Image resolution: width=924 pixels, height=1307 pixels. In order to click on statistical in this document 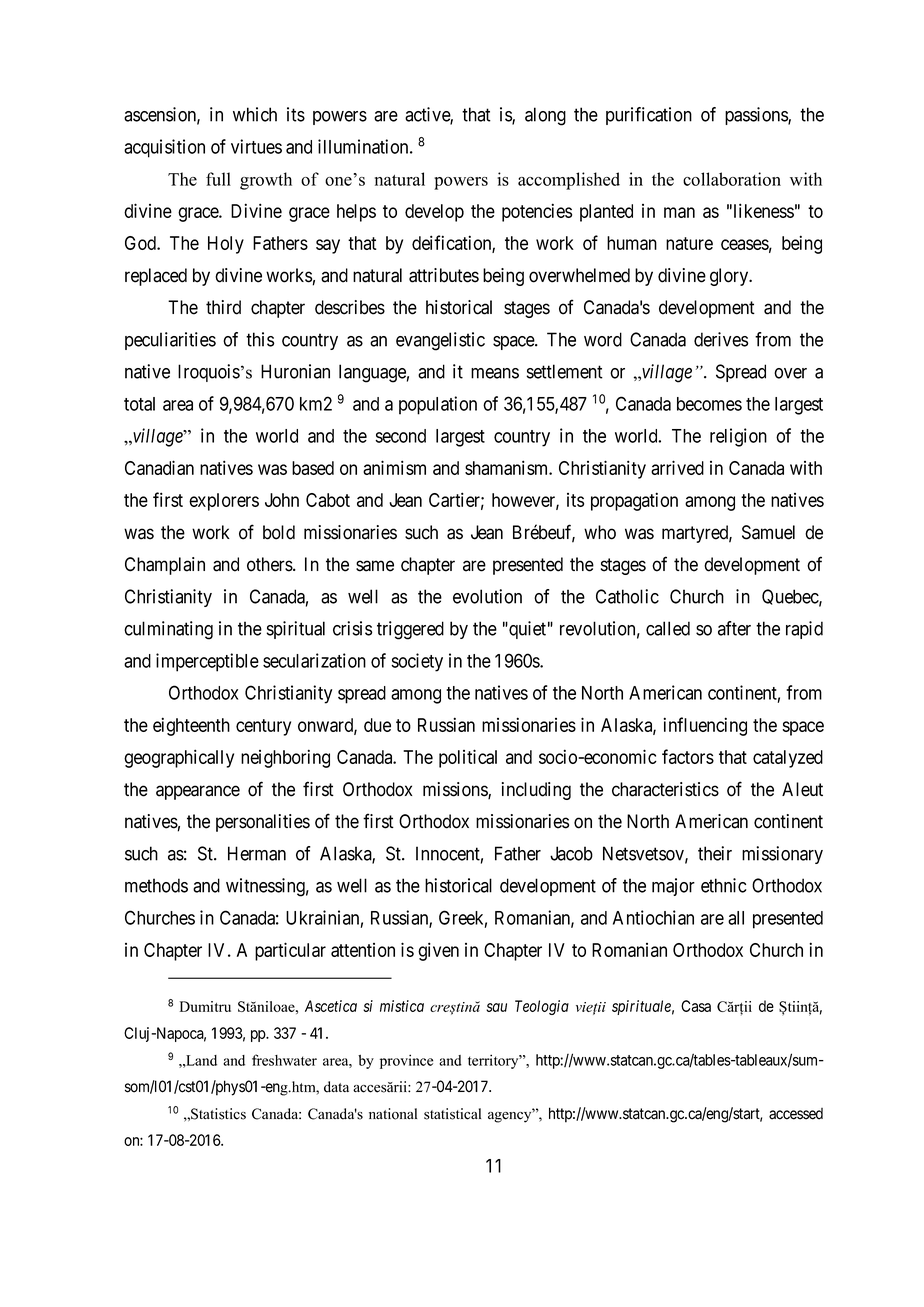, I will do `click(452, 1114)`.
